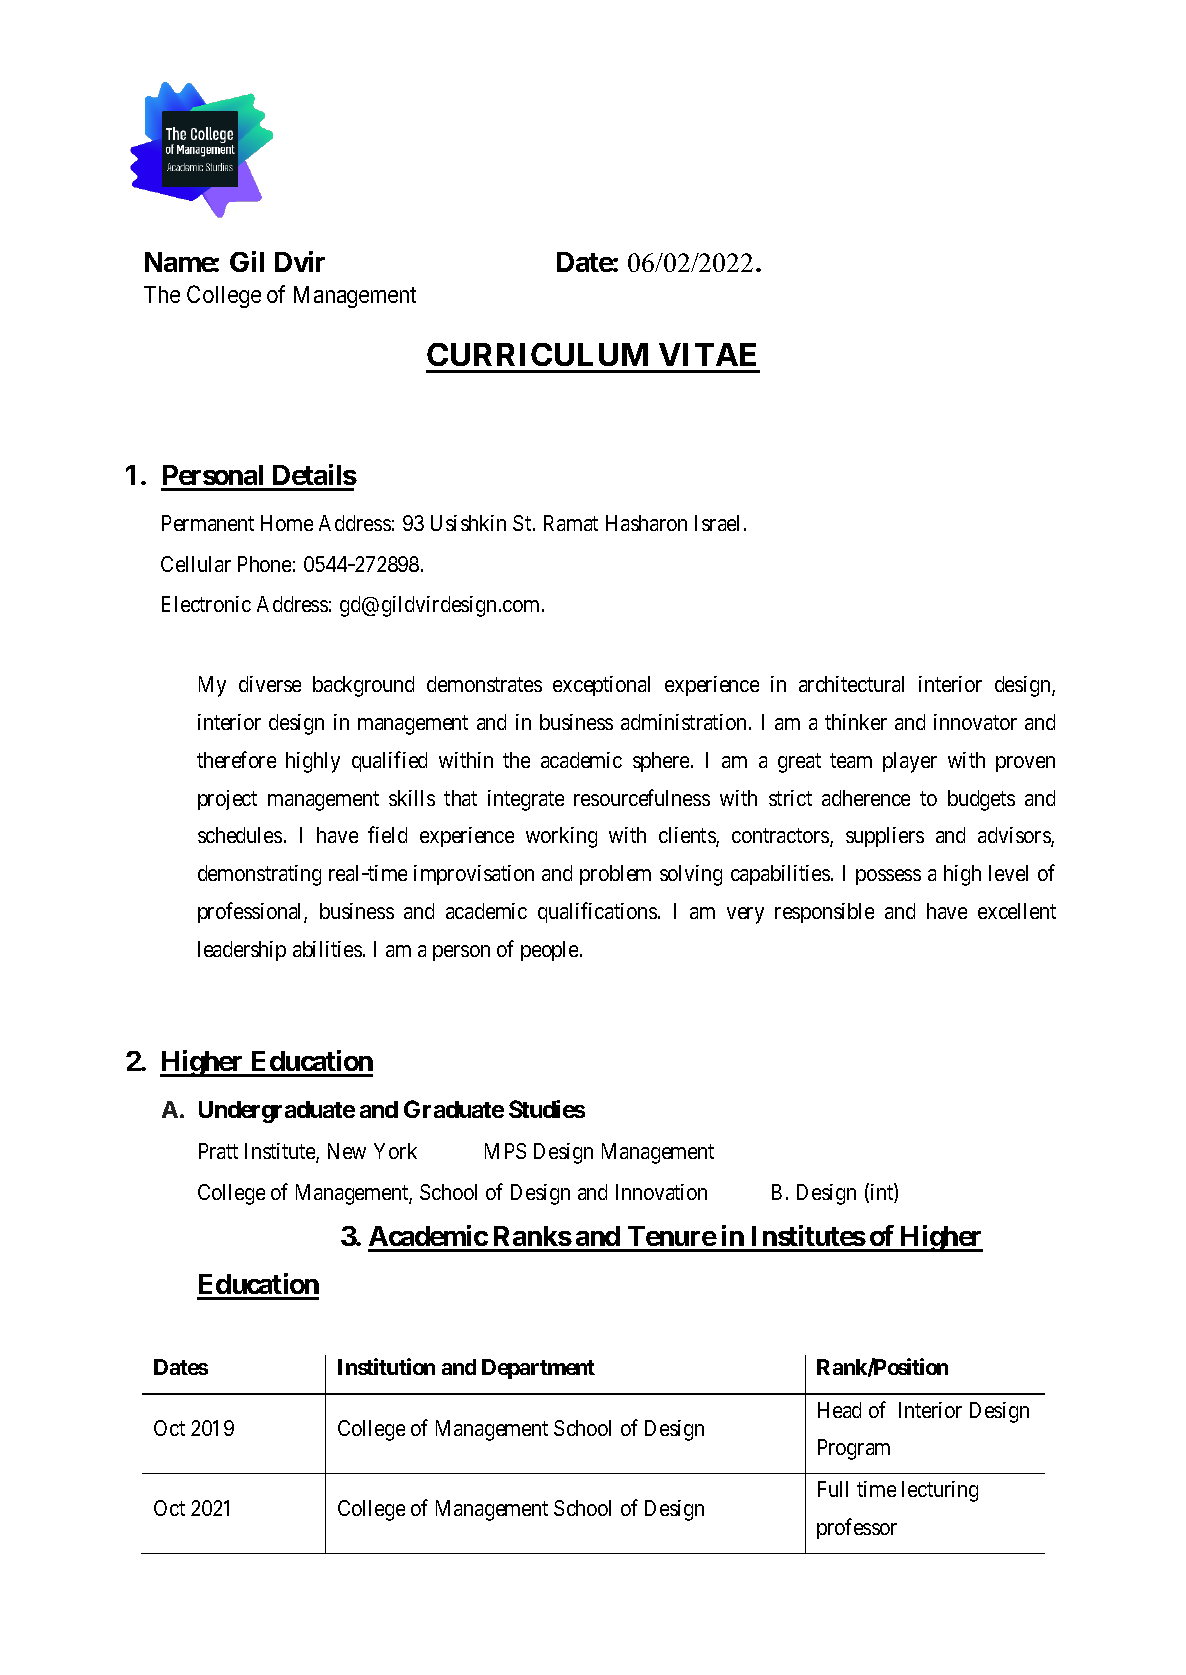  What do you see at coordinates (347, 1151) in the document?
I see `New` at bounding box center [347, 1151].
